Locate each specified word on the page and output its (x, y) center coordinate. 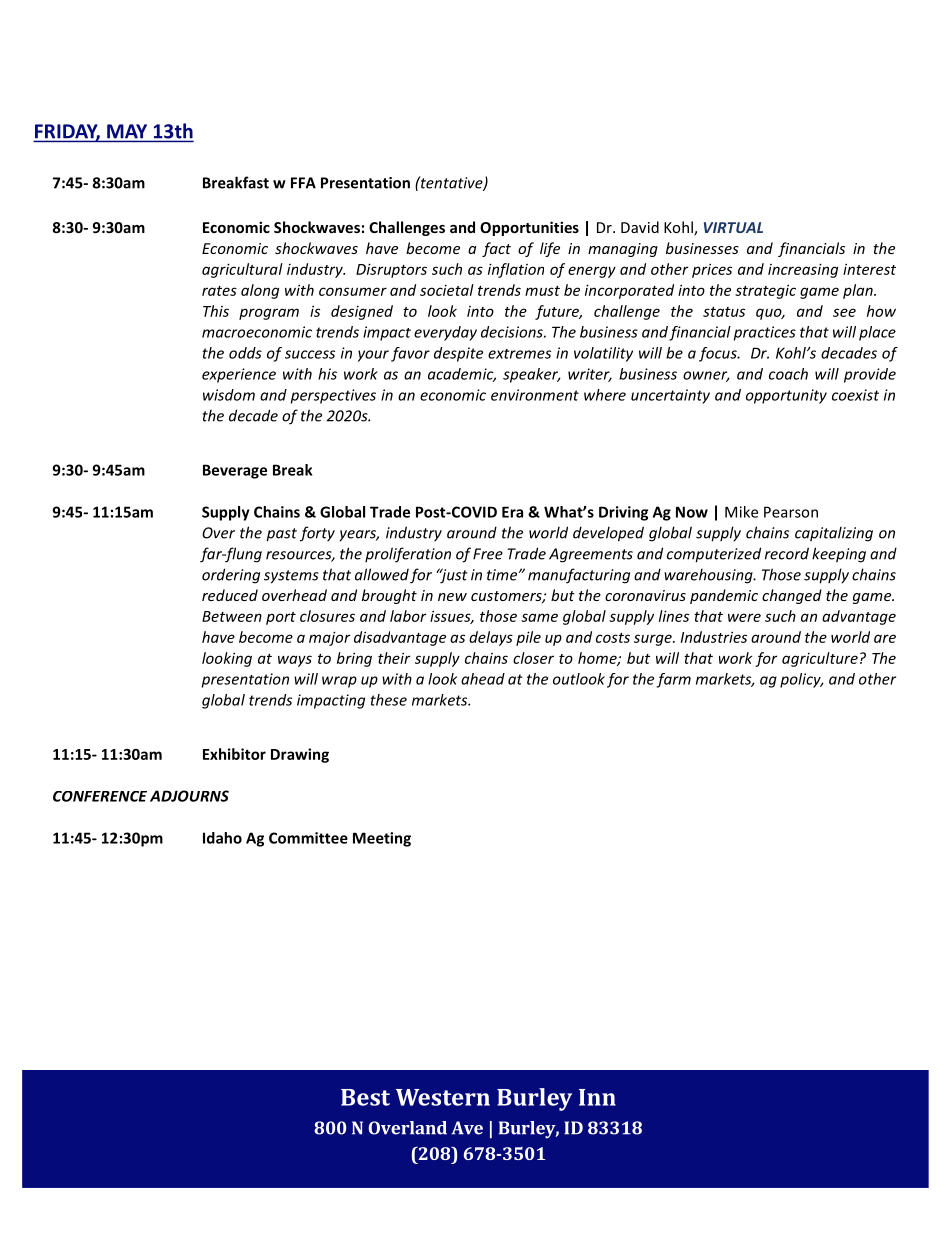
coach (788, 374)
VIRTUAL (733, 227)
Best (365, 1097)
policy (801, 680)
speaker (531, 375)
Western (443, 1097)
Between (232, 616)
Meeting (382, 839)
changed (792, 596)
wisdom (229, 395)
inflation (516, 270)
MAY (127, 131)
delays (491, 638)
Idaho (222, 838)
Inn (597, 1097)
